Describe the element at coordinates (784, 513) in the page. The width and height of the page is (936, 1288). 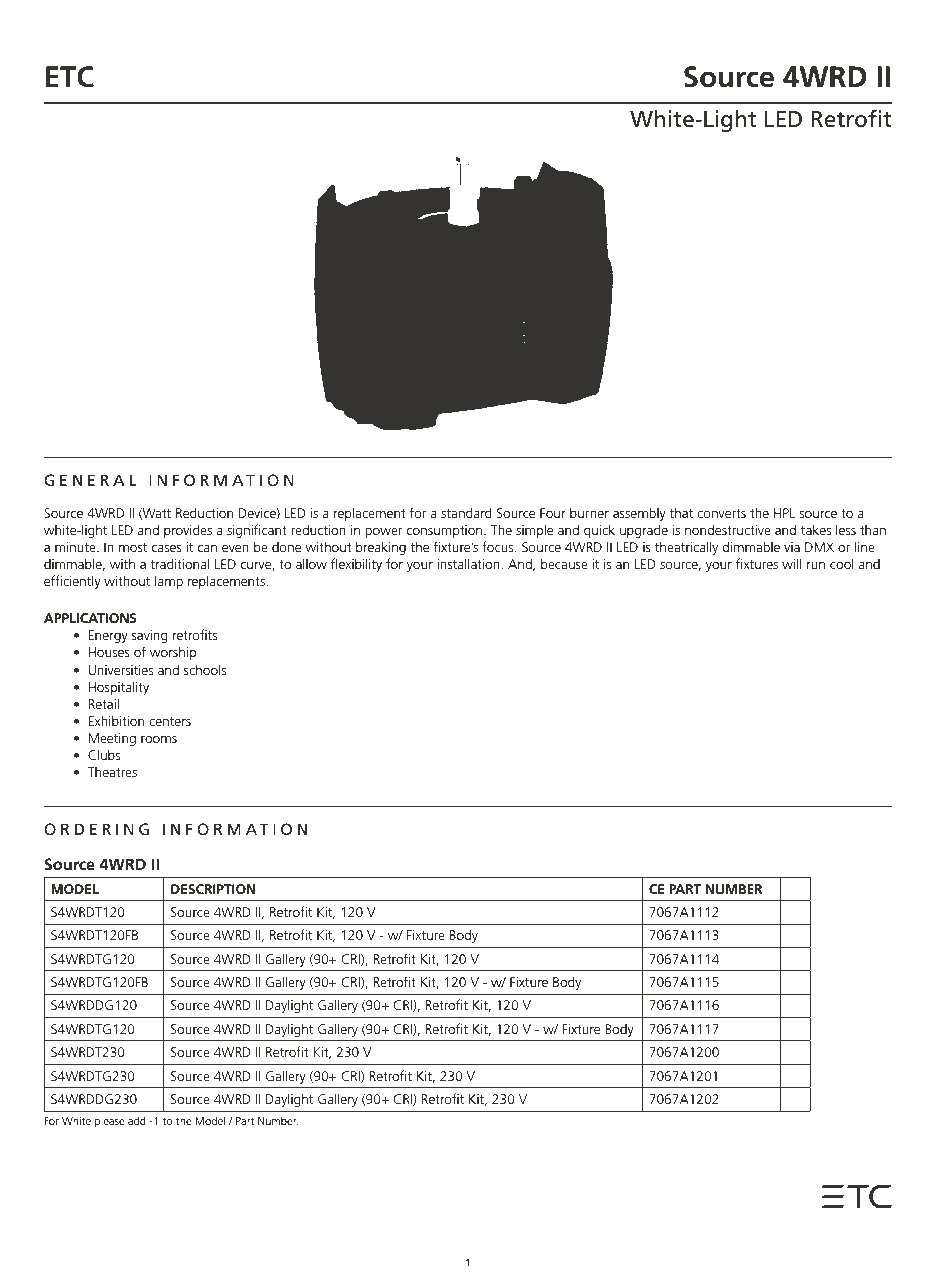
I see `HPL` at that location.
